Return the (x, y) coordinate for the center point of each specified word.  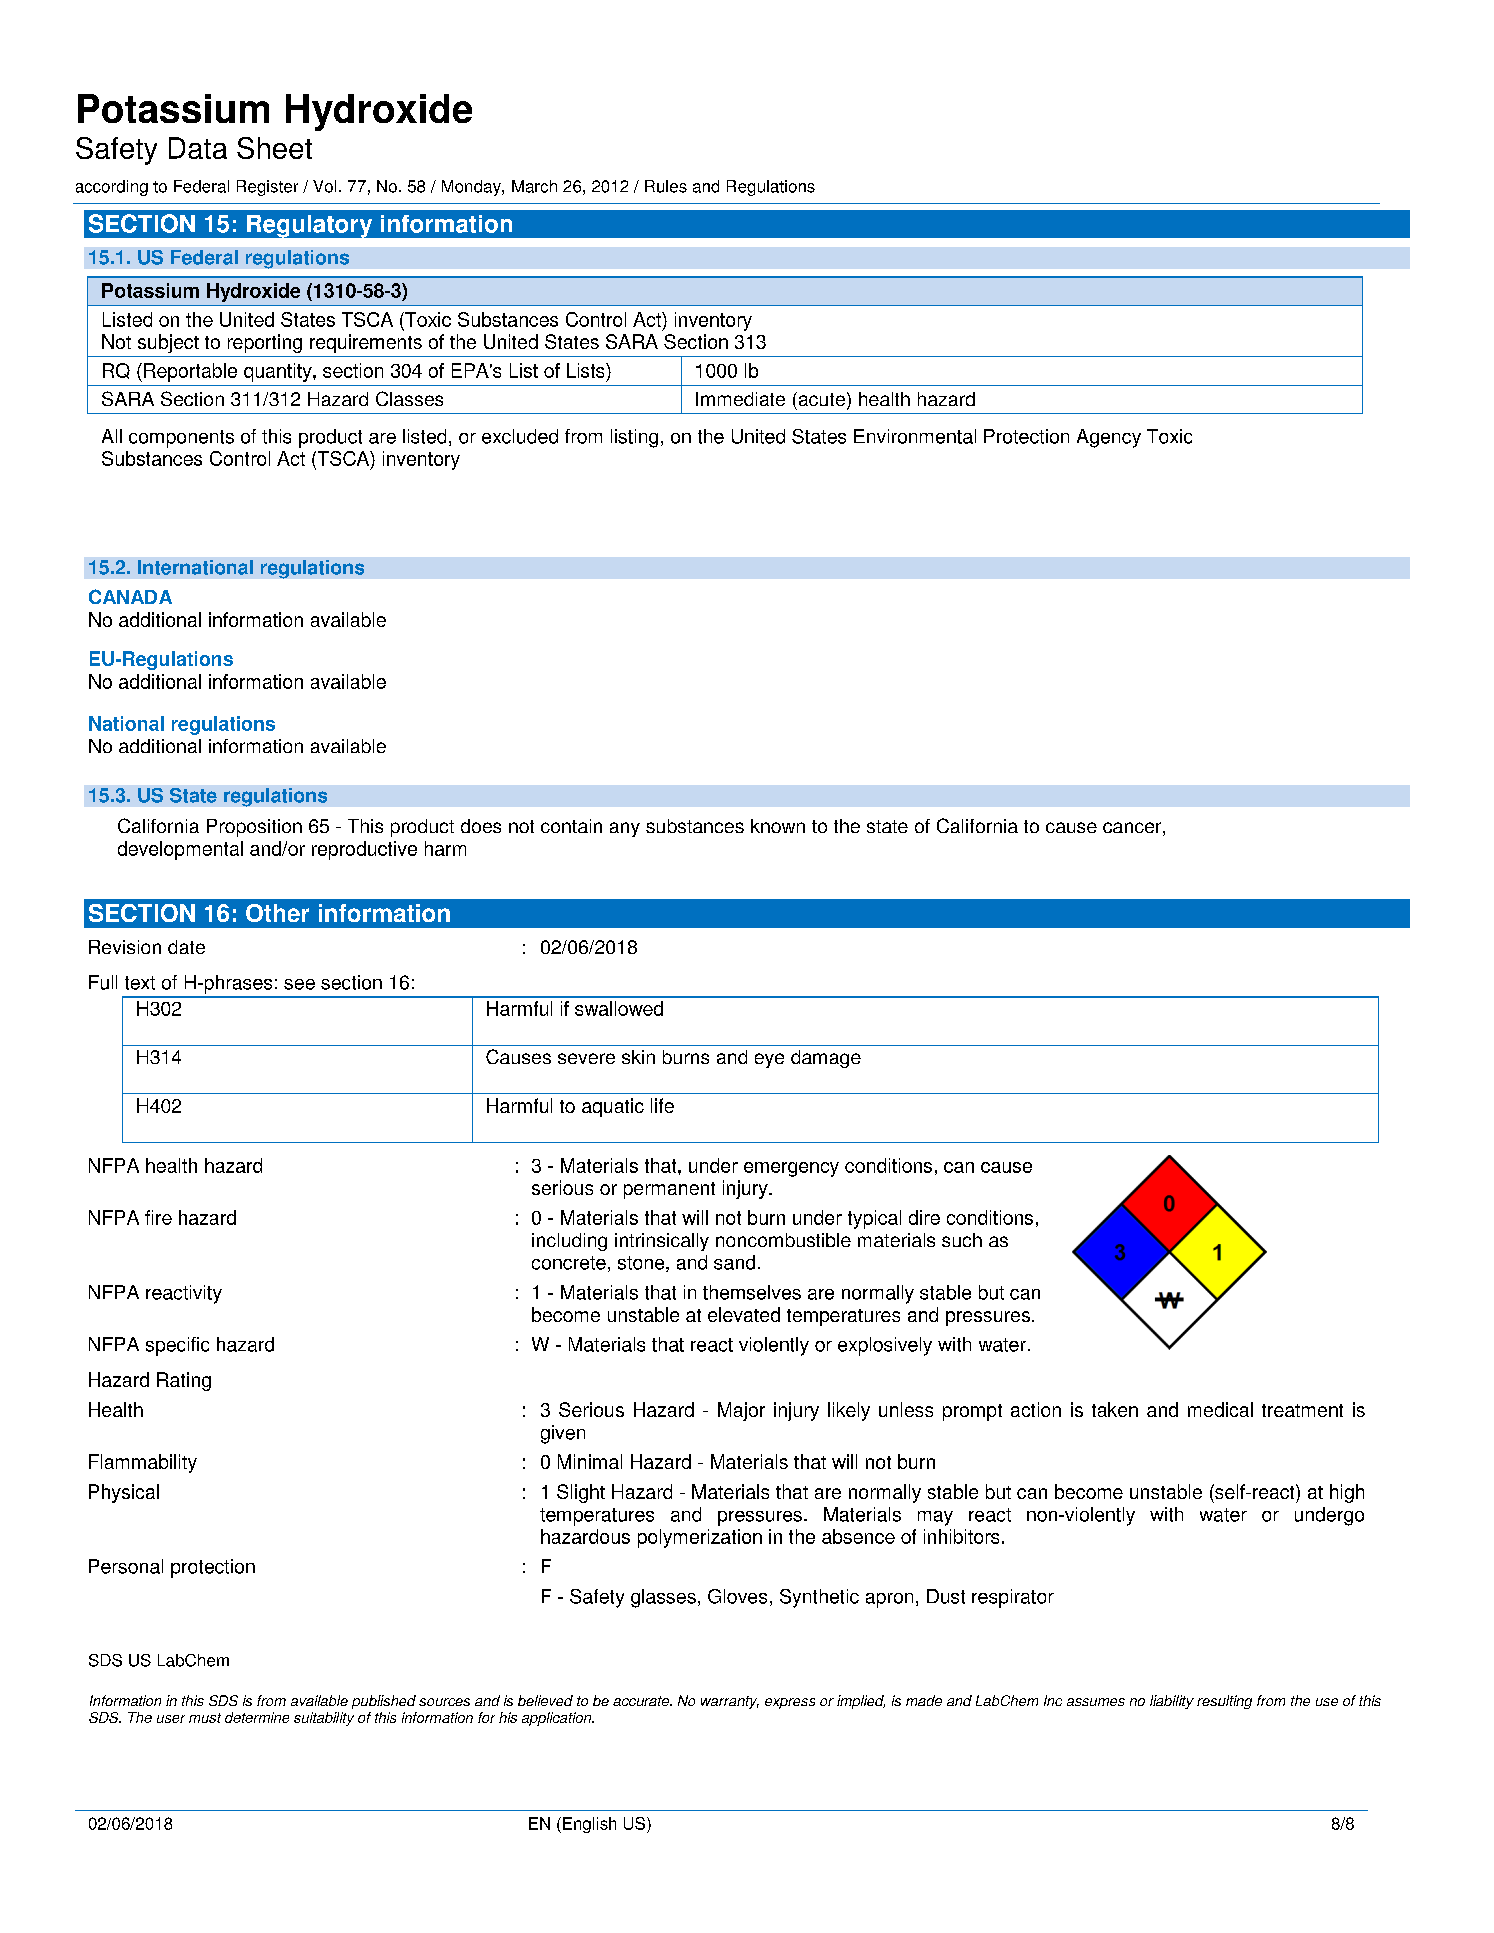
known (778, 826)
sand (734, 1262)
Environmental (915, 436)
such (962, 1240)
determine (257, 1717)
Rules (666, 186)
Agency (1109, 438)
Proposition (254, 828)
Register (267, 188)
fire (158, 1217)
